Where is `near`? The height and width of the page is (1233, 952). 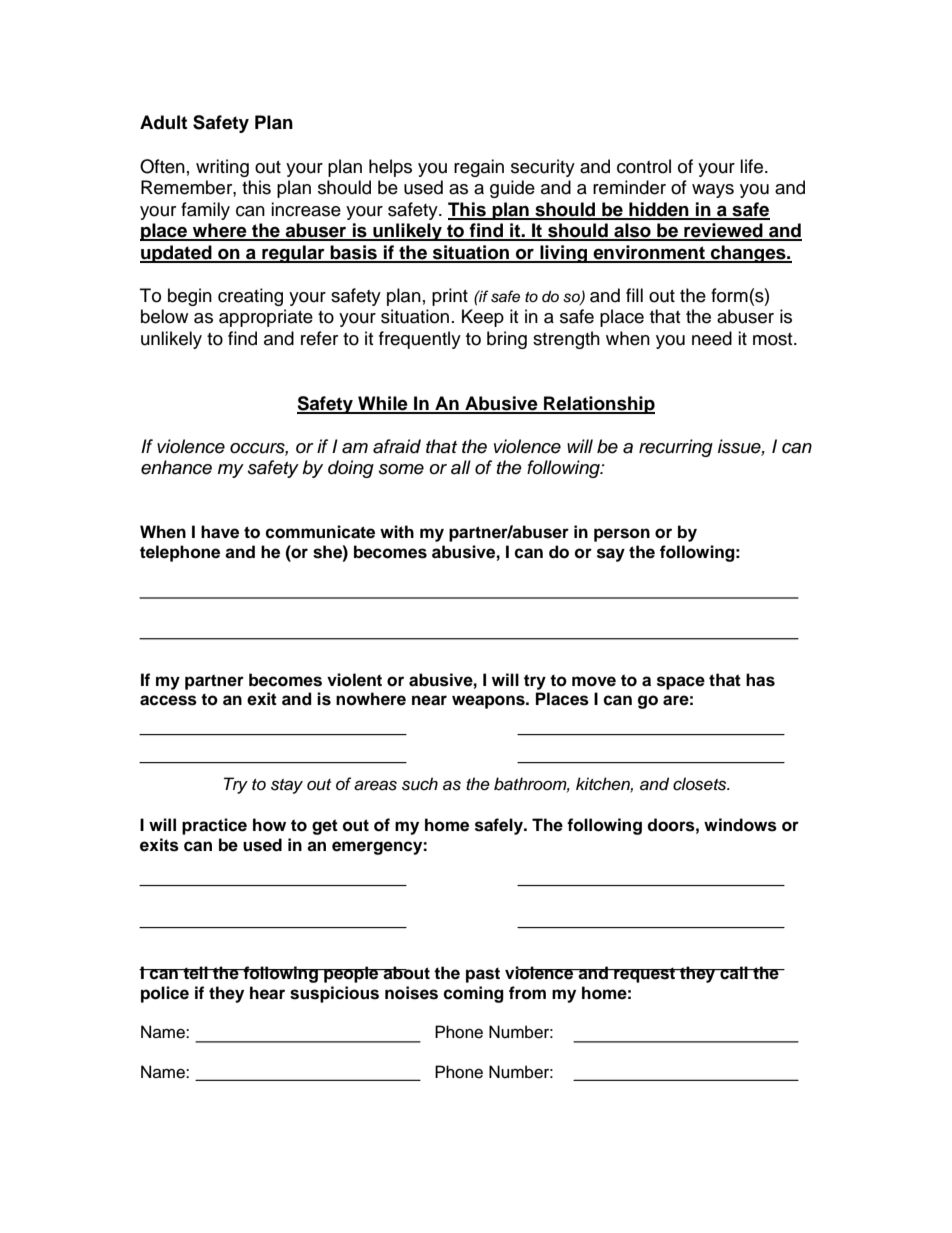 near is located at coordinates (429, 700).
